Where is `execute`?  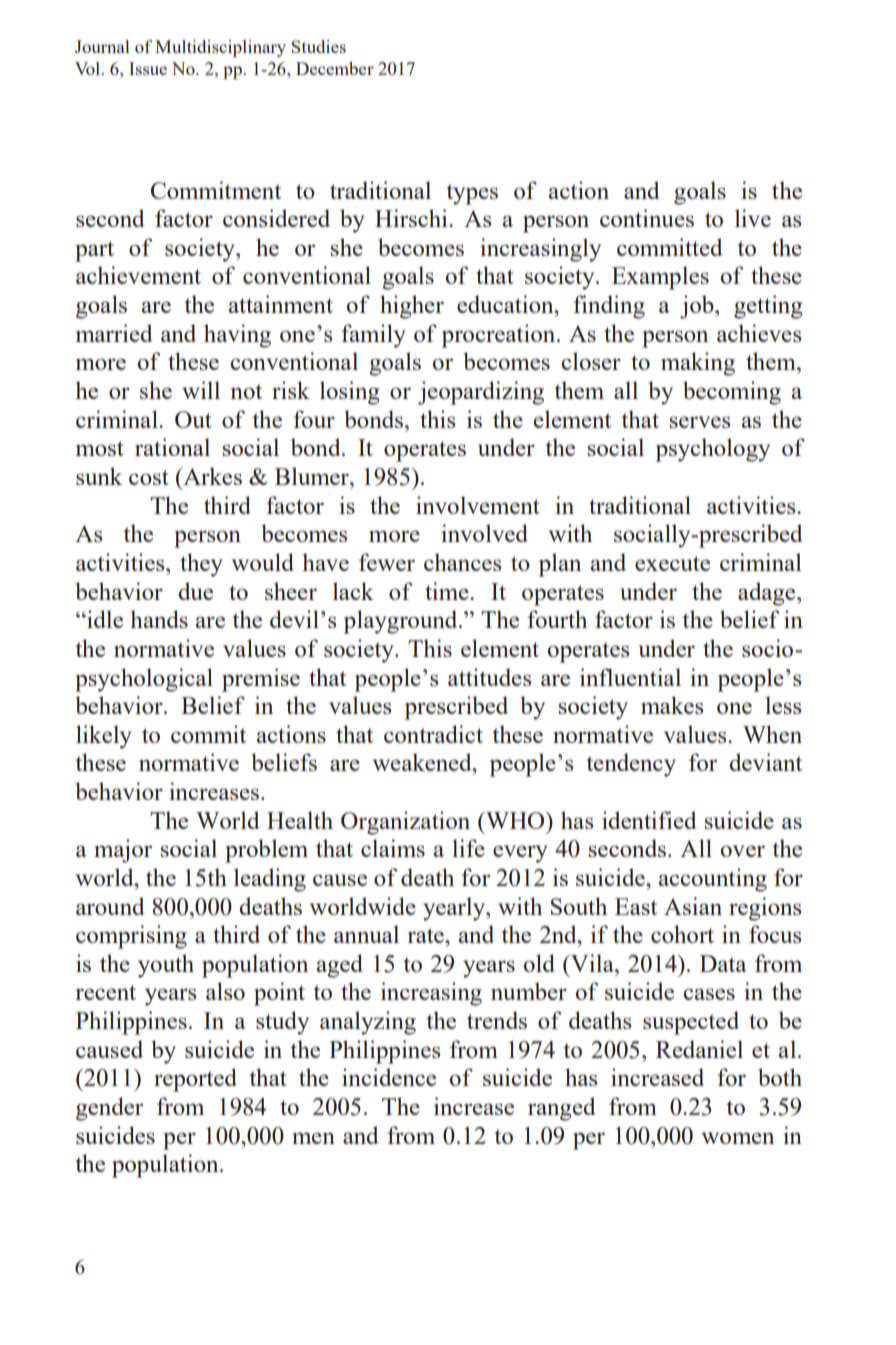 execute is located at coordinates (672, 563).
